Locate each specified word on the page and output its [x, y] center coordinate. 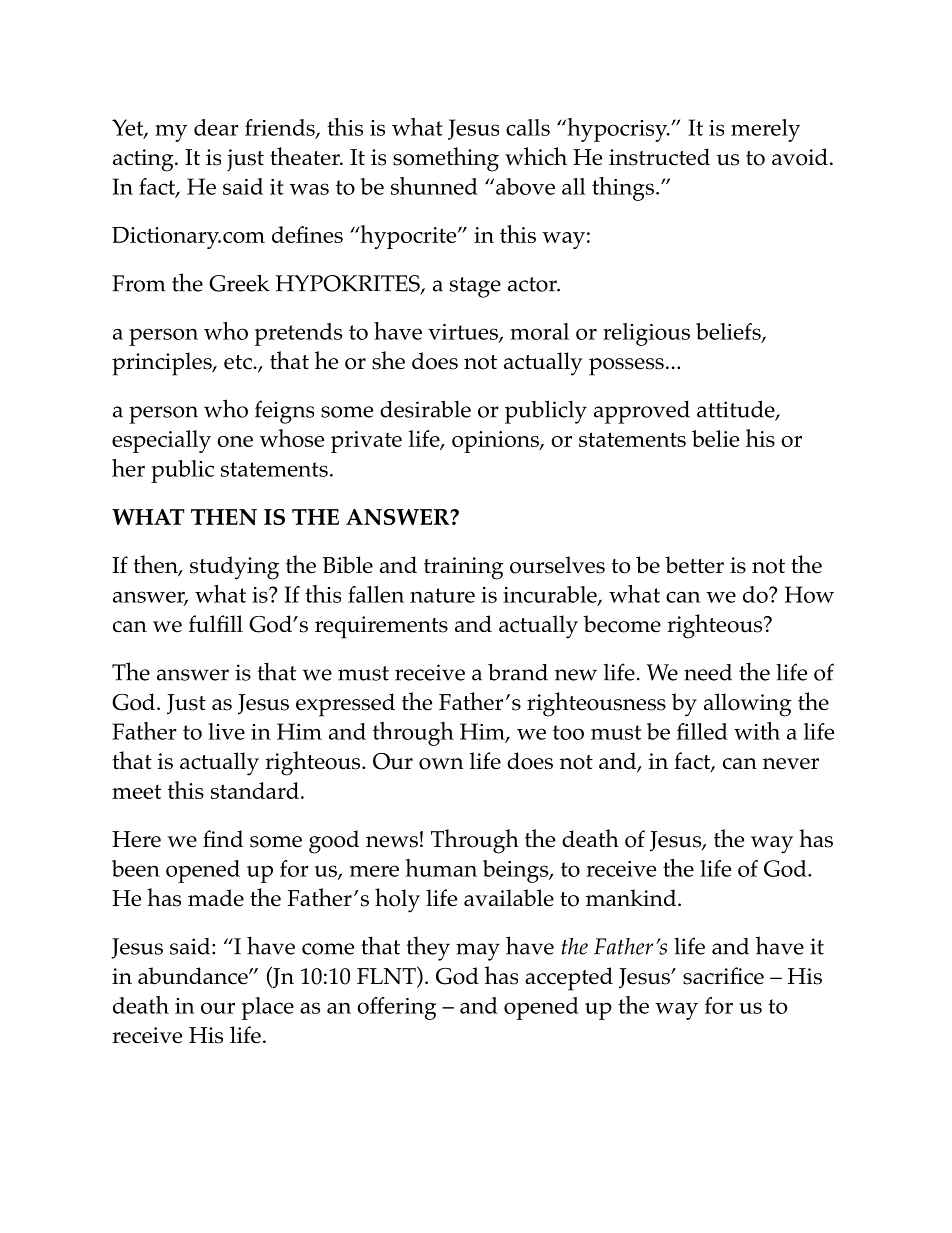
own [441, 764]
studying [234, 568]
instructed [659, 157]
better [694, 565]
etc [238, 362]
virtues [464, 333]
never [791, 764]
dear [216, 127]
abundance [194, 976]
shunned [434, 186]
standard [255, 790]
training [464, 568]
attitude [737, 410]
